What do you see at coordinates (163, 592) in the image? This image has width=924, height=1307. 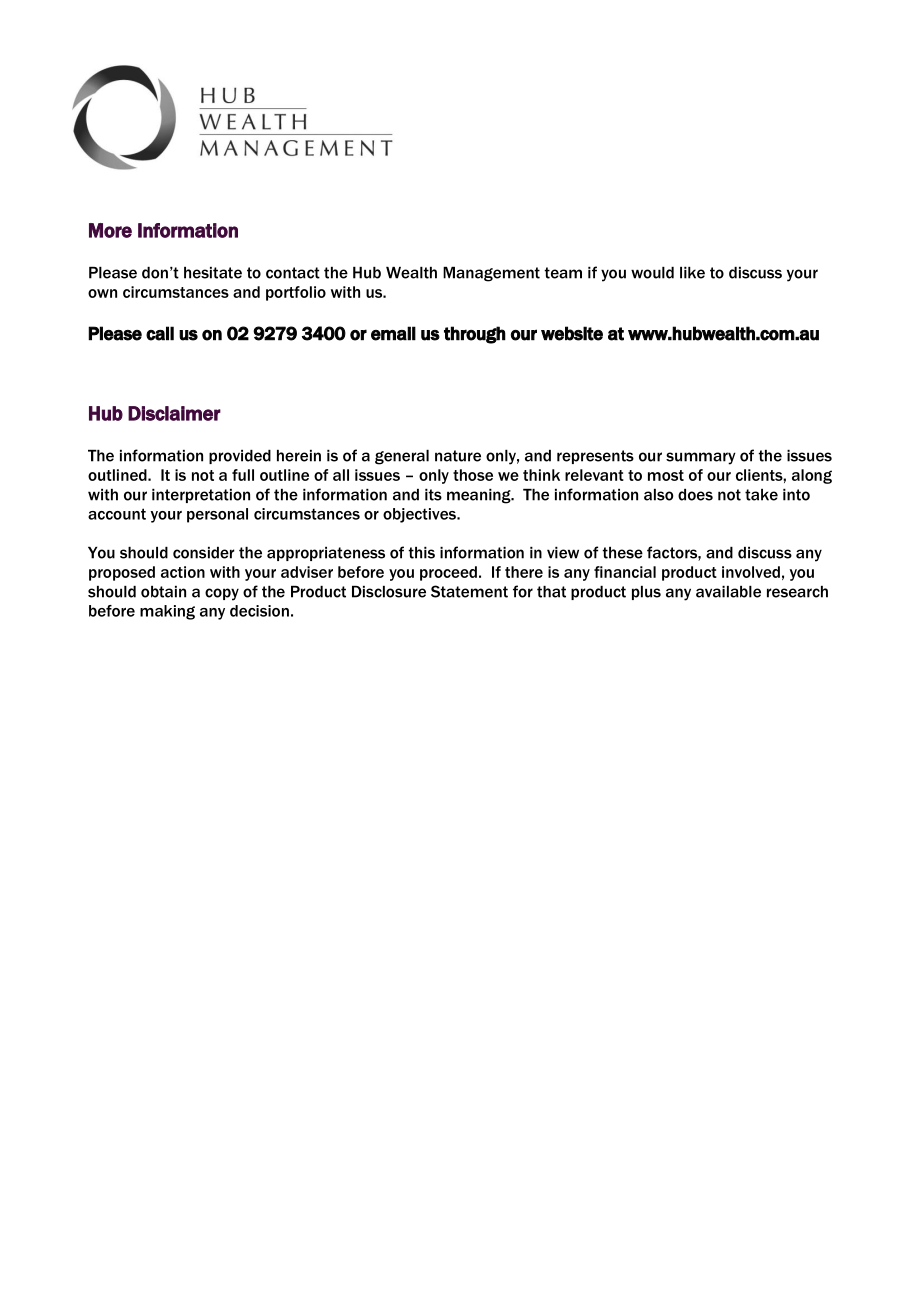 I see `obtain` at bounding box center [163, 592].
